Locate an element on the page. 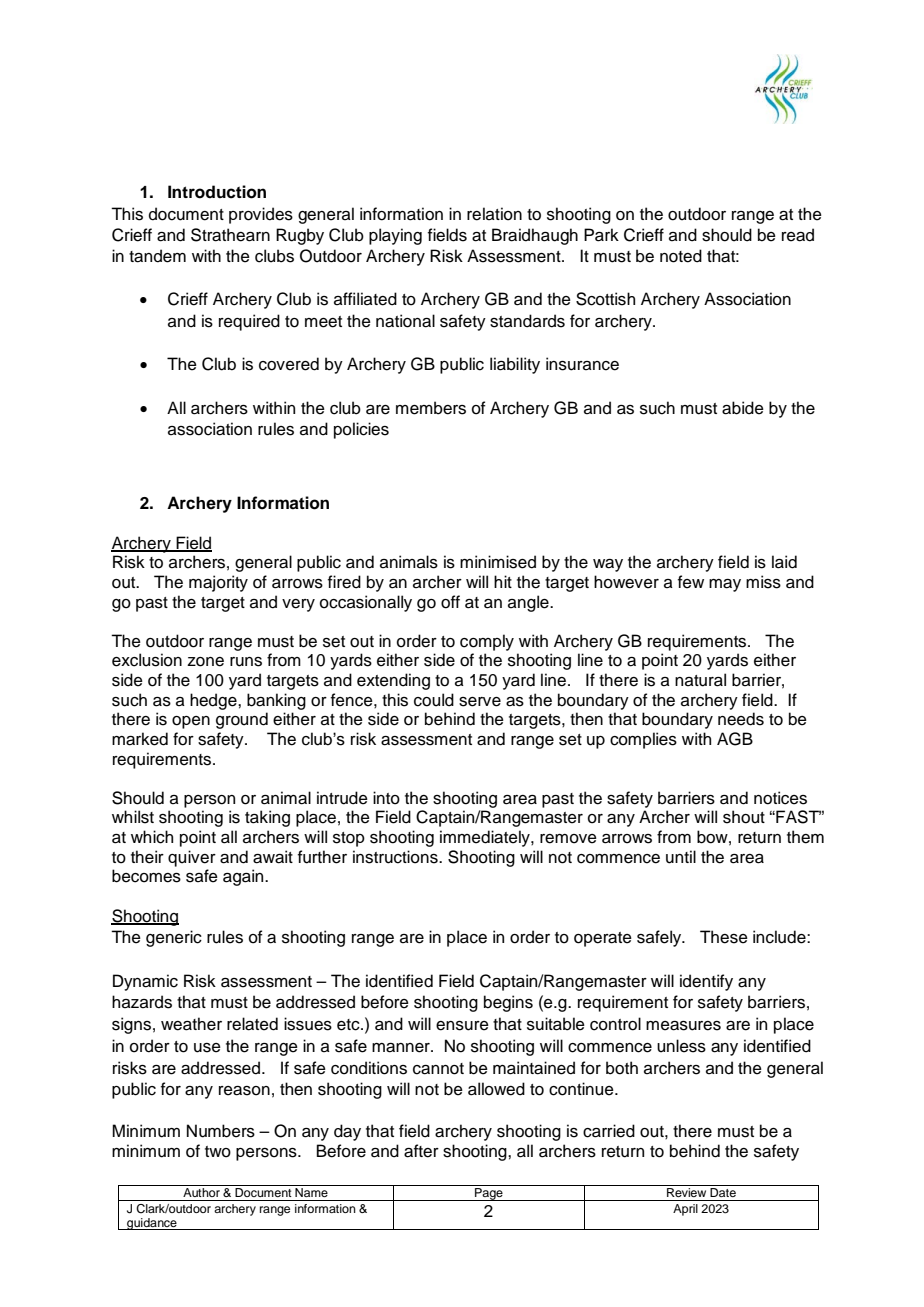 The image size is (924, 1307). serve is located at coordinates (480, 702).
